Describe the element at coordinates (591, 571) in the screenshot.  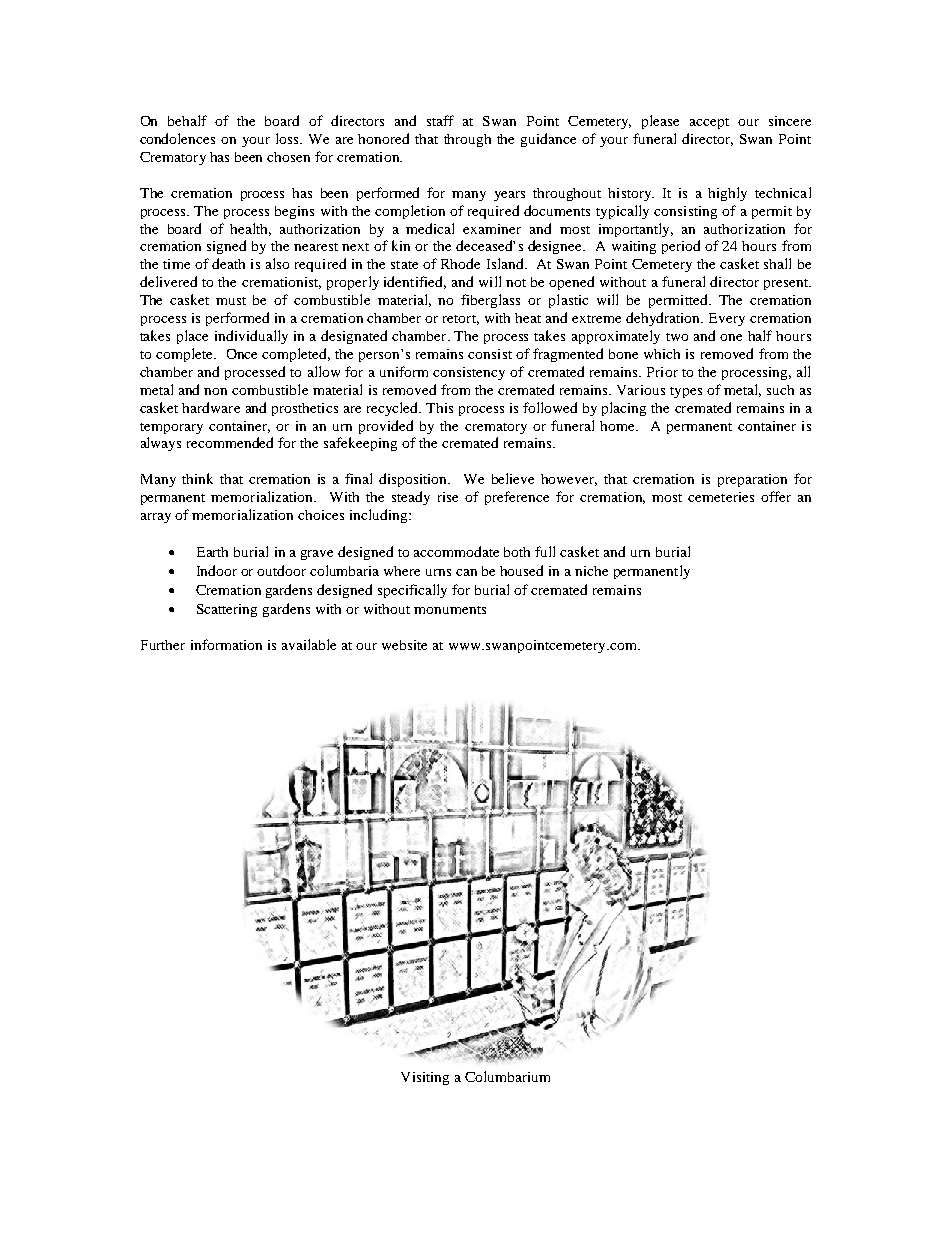
I see `niche` at that location.
